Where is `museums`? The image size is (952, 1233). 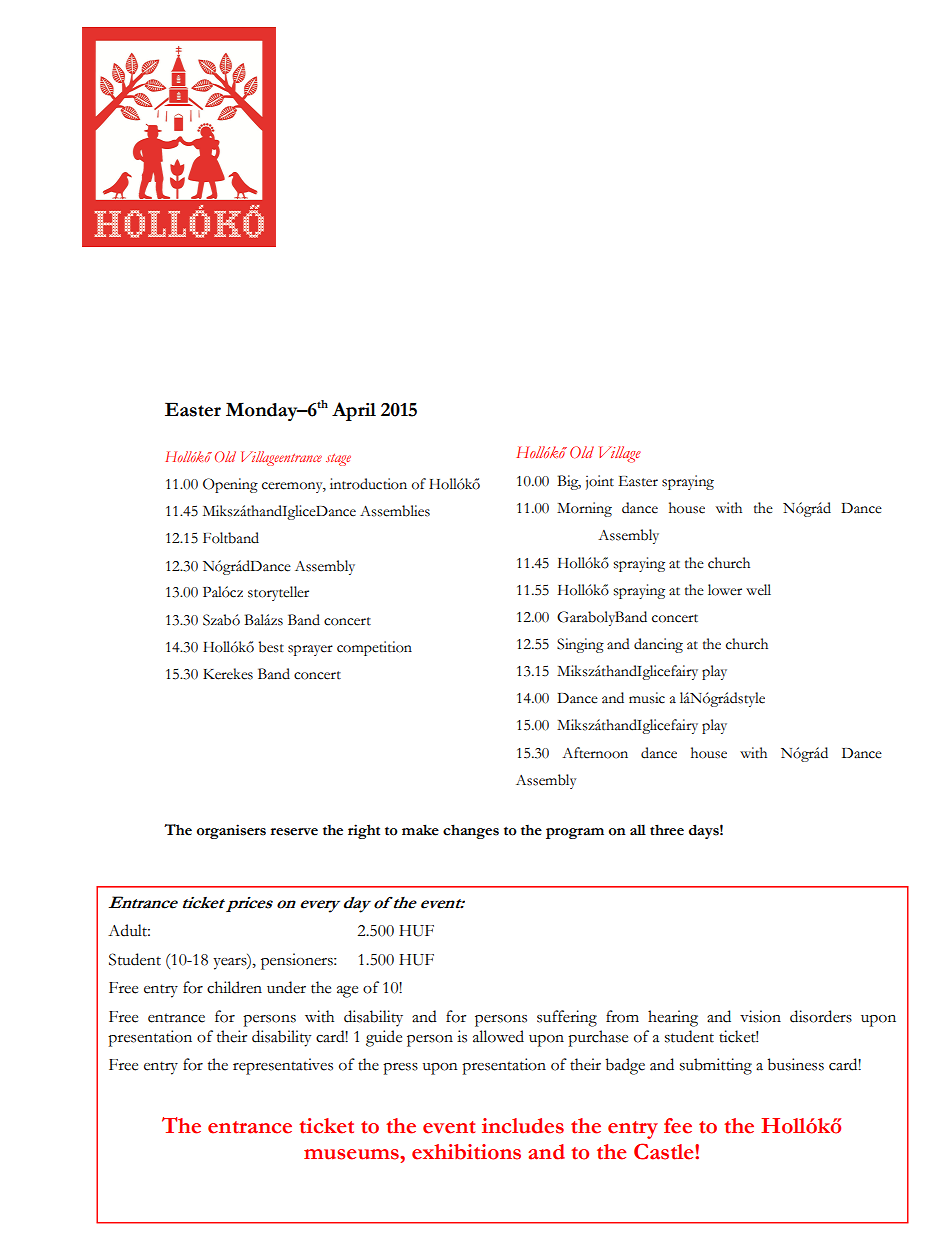
museums is located at coordinates (352, 1154).
